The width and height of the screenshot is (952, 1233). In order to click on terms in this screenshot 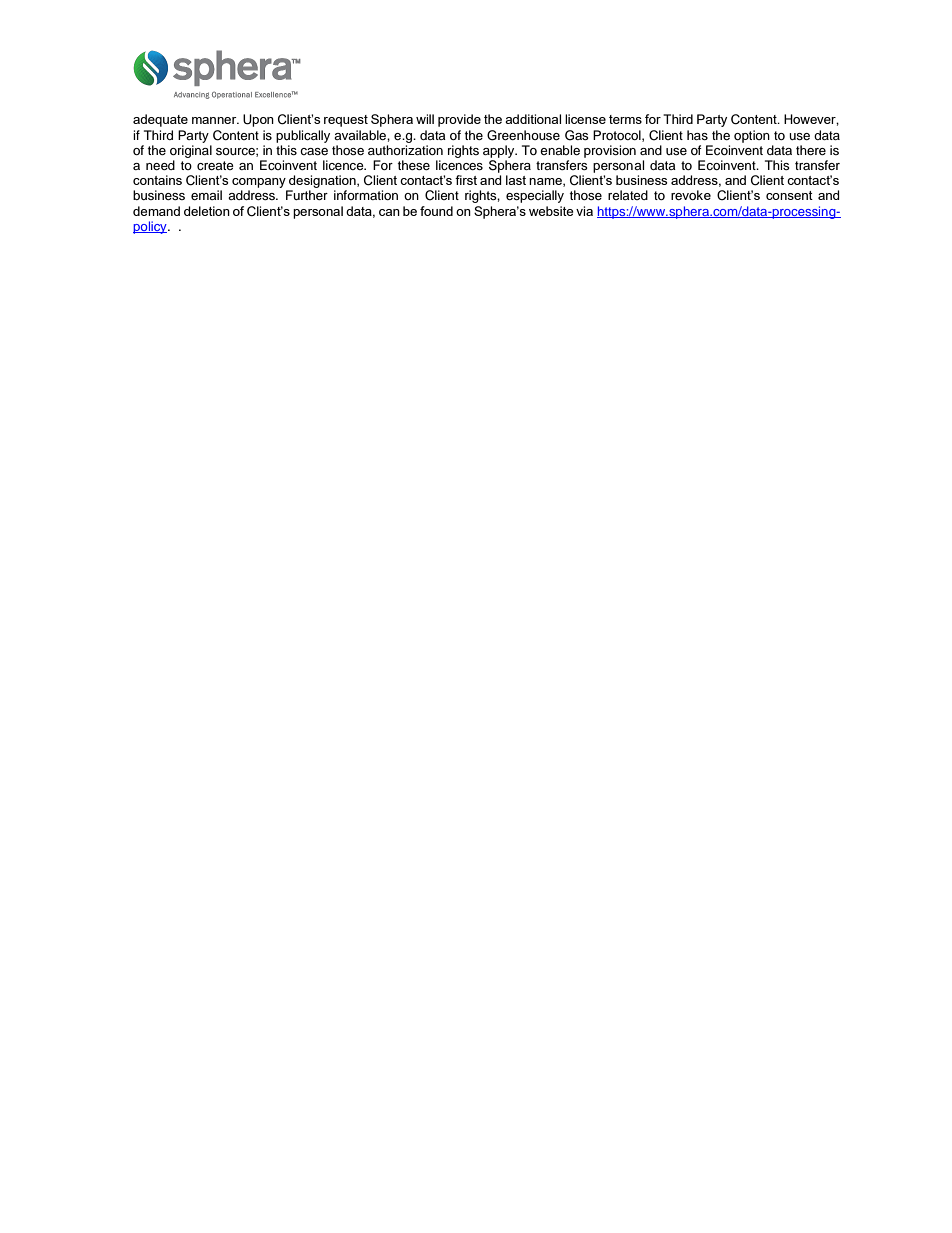, I will do `click(625, 119)`.
